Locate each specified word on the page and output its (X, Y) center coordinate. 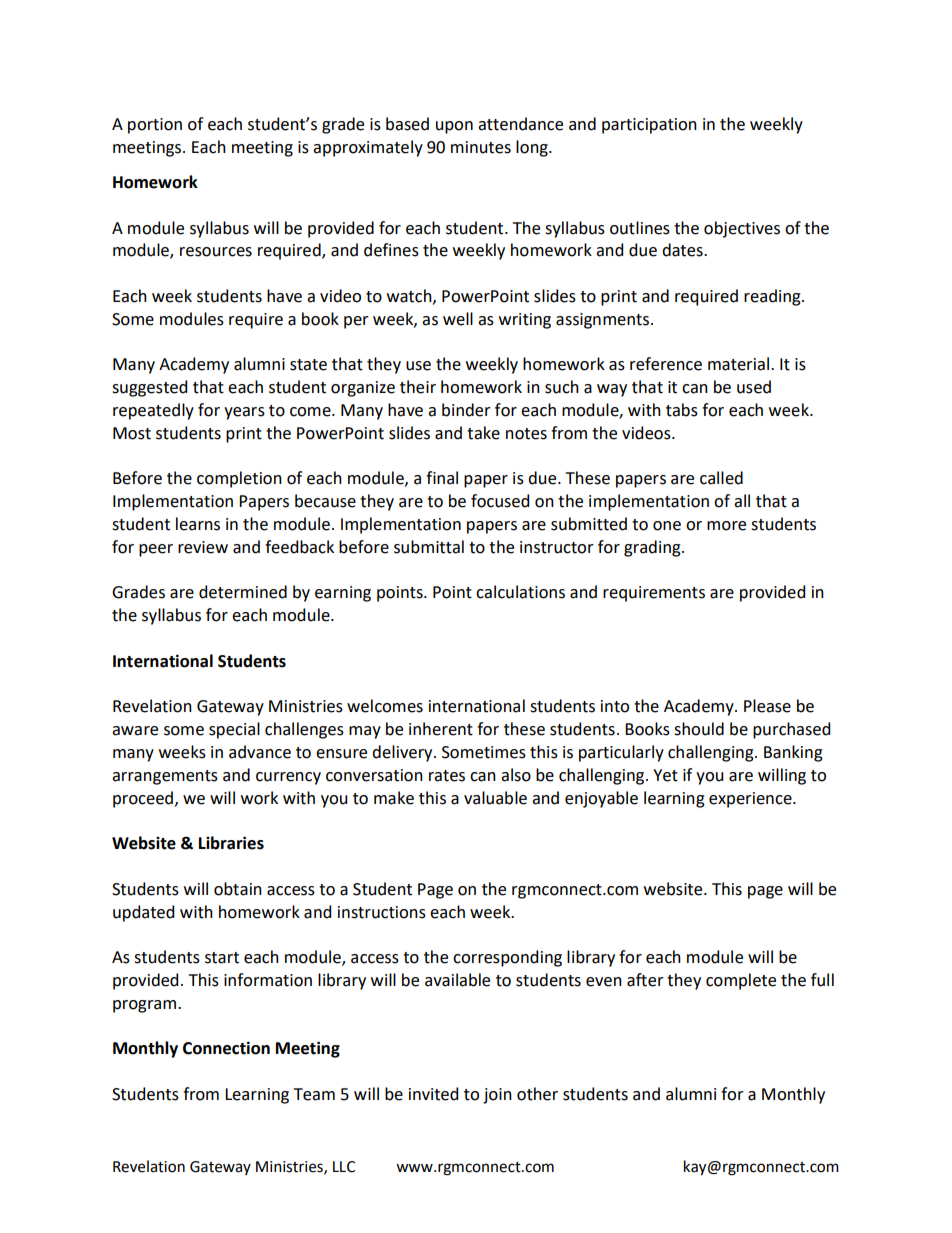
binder (466, 410)
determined (243, 592)
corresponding (507, 958)
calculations (520, 592)
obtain (238, 889)
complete (741, 981)
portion (155, 126)
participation (649, 126)
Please (767, 706)
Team (314, 1094)
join (497, 1096)
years (244, 413)
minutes (481, 147)
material (740, 364)
